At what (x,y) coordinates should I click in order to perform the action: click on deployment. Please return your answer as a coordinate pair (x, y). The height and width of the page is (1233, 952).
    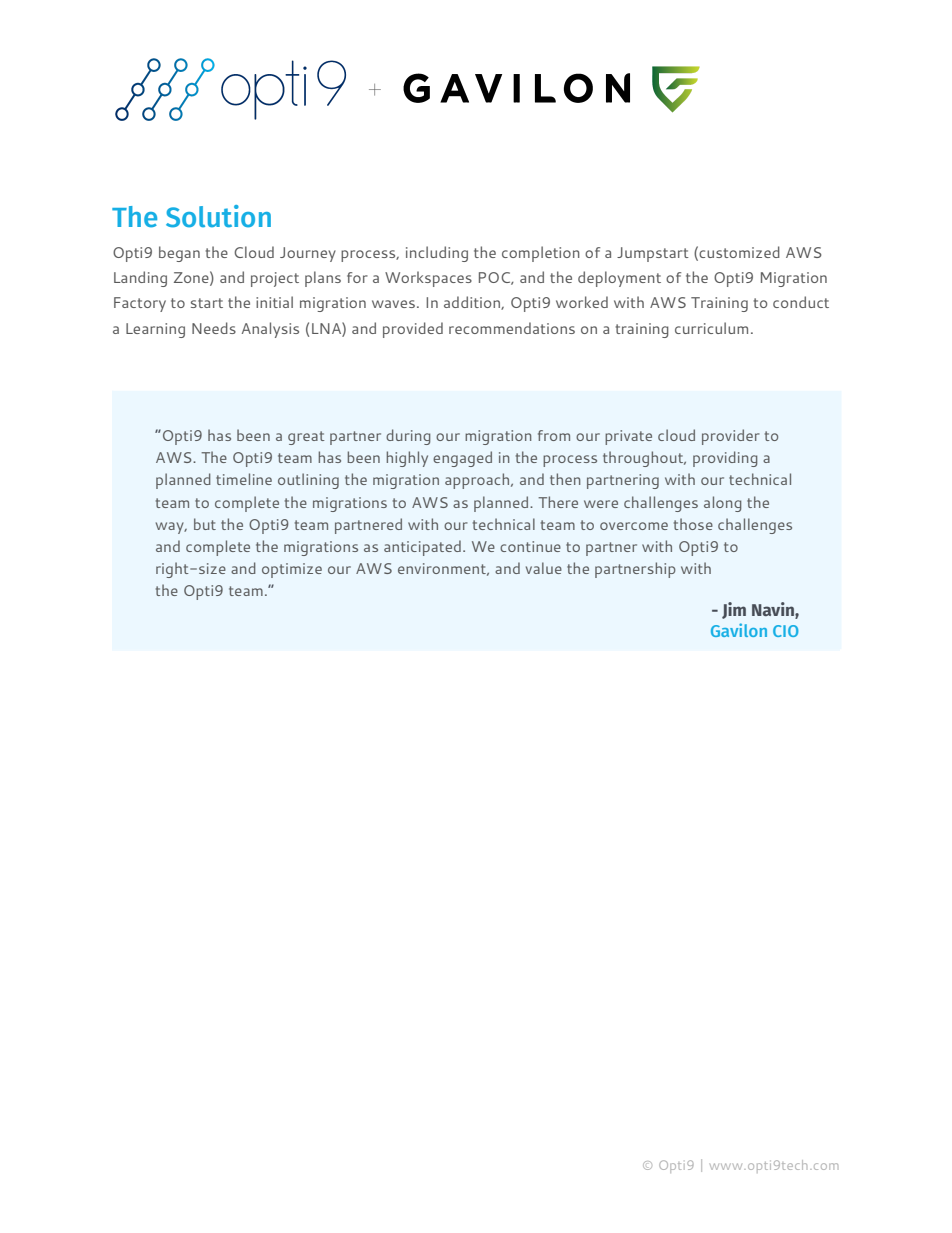
    Looking at the image, I should click on (619, 279).
